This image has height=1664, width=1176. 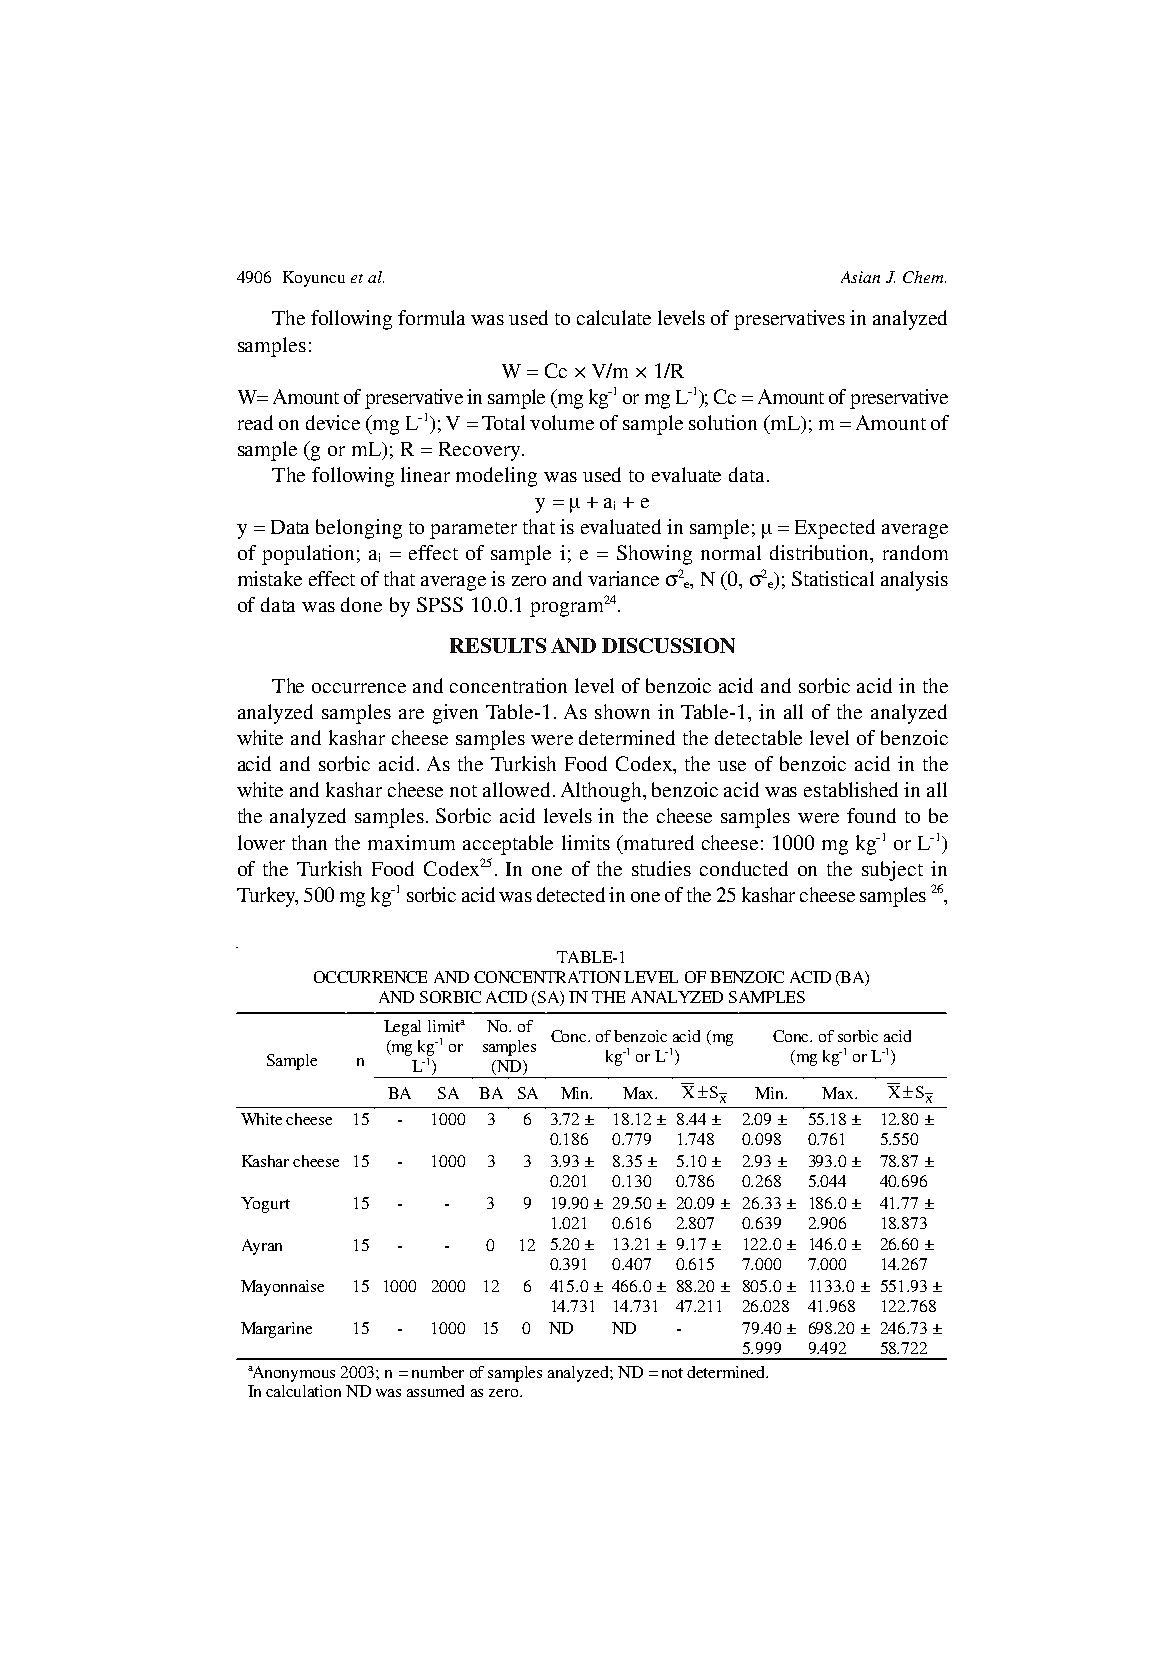 What do you see at coordinates (438, 1372) in the image?
I see `number` at bounding box center [438, 1372].
